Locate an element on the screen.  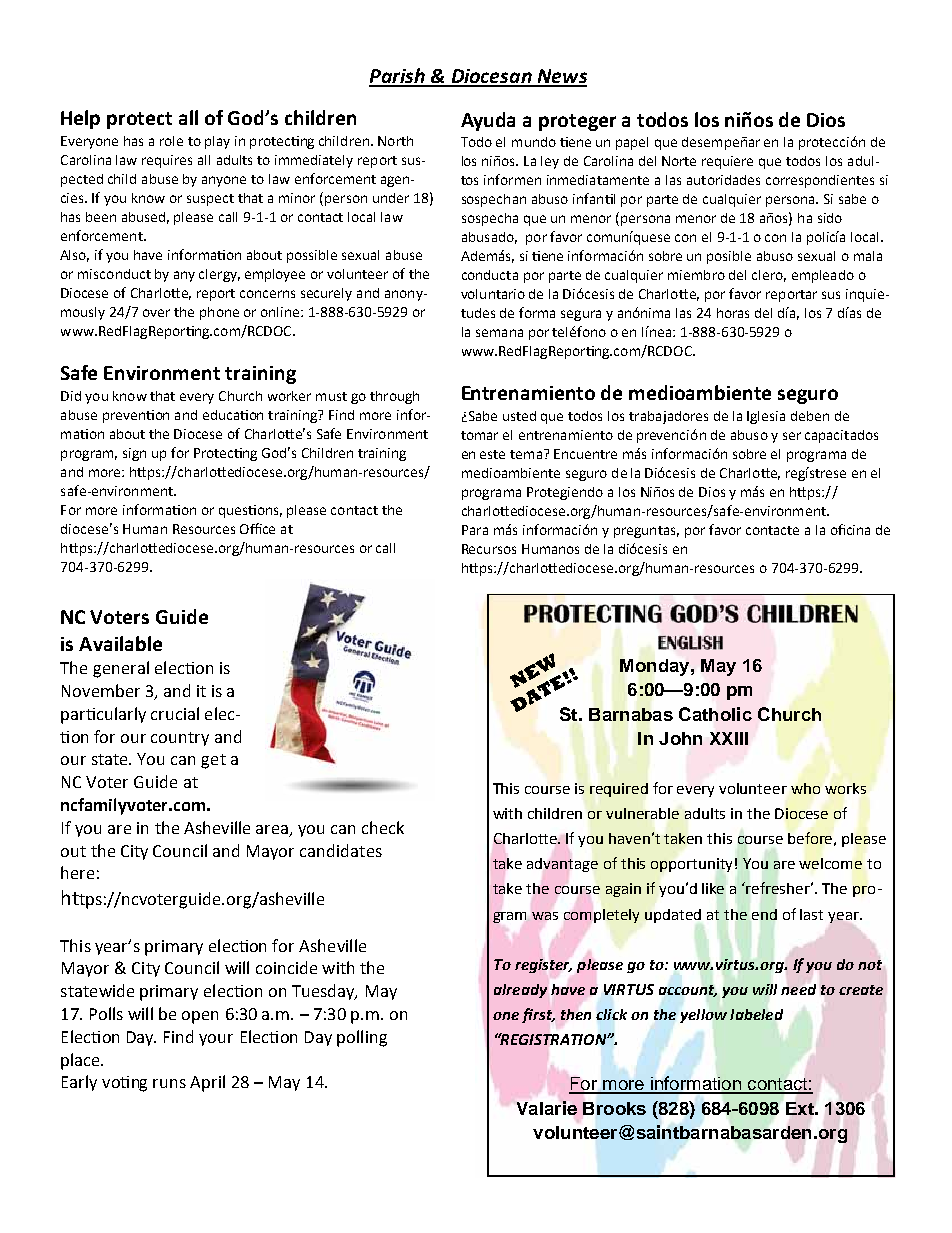
Catholic is located at coordinates (715, 714).
